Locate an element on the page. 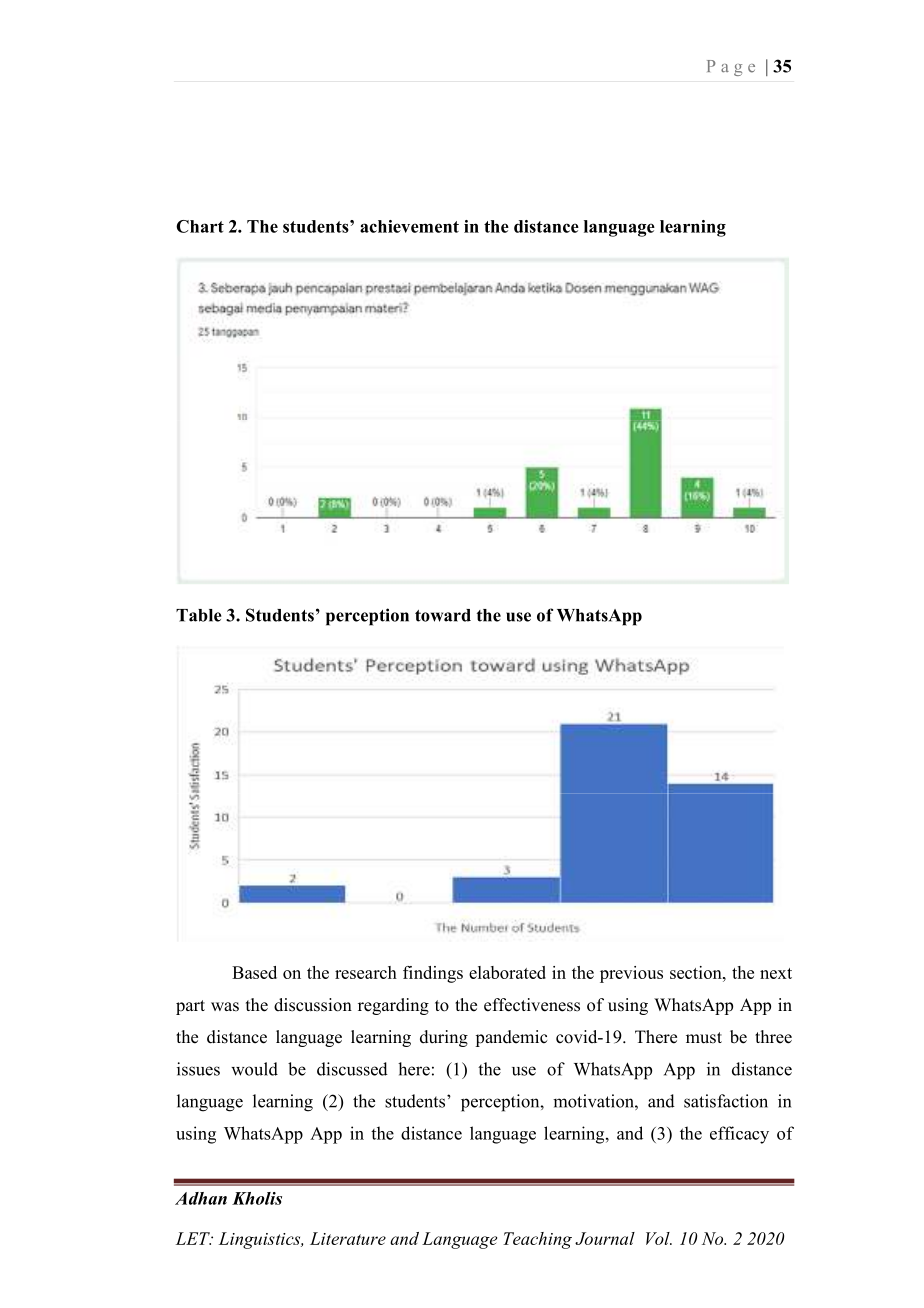  Table is located at coordinates (199, 615).
